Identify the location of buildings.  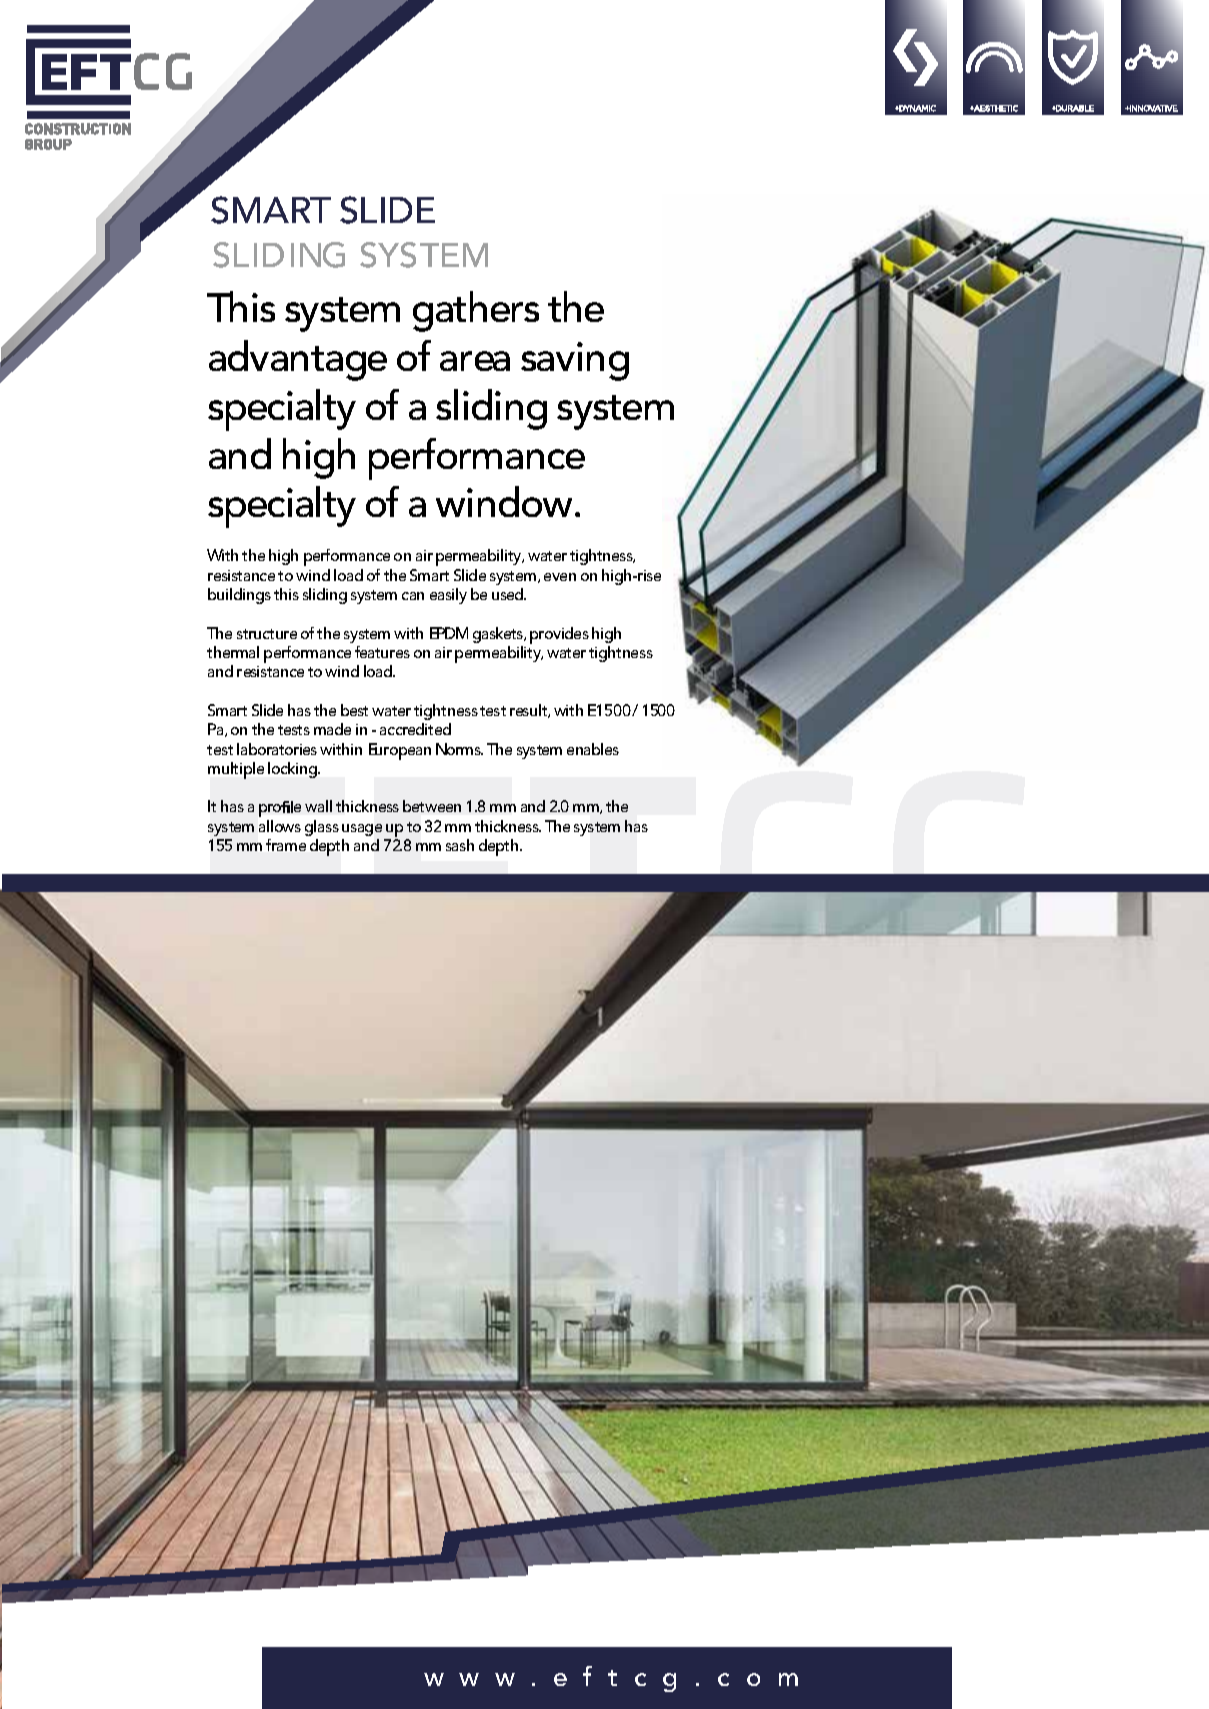
(239, 596).
